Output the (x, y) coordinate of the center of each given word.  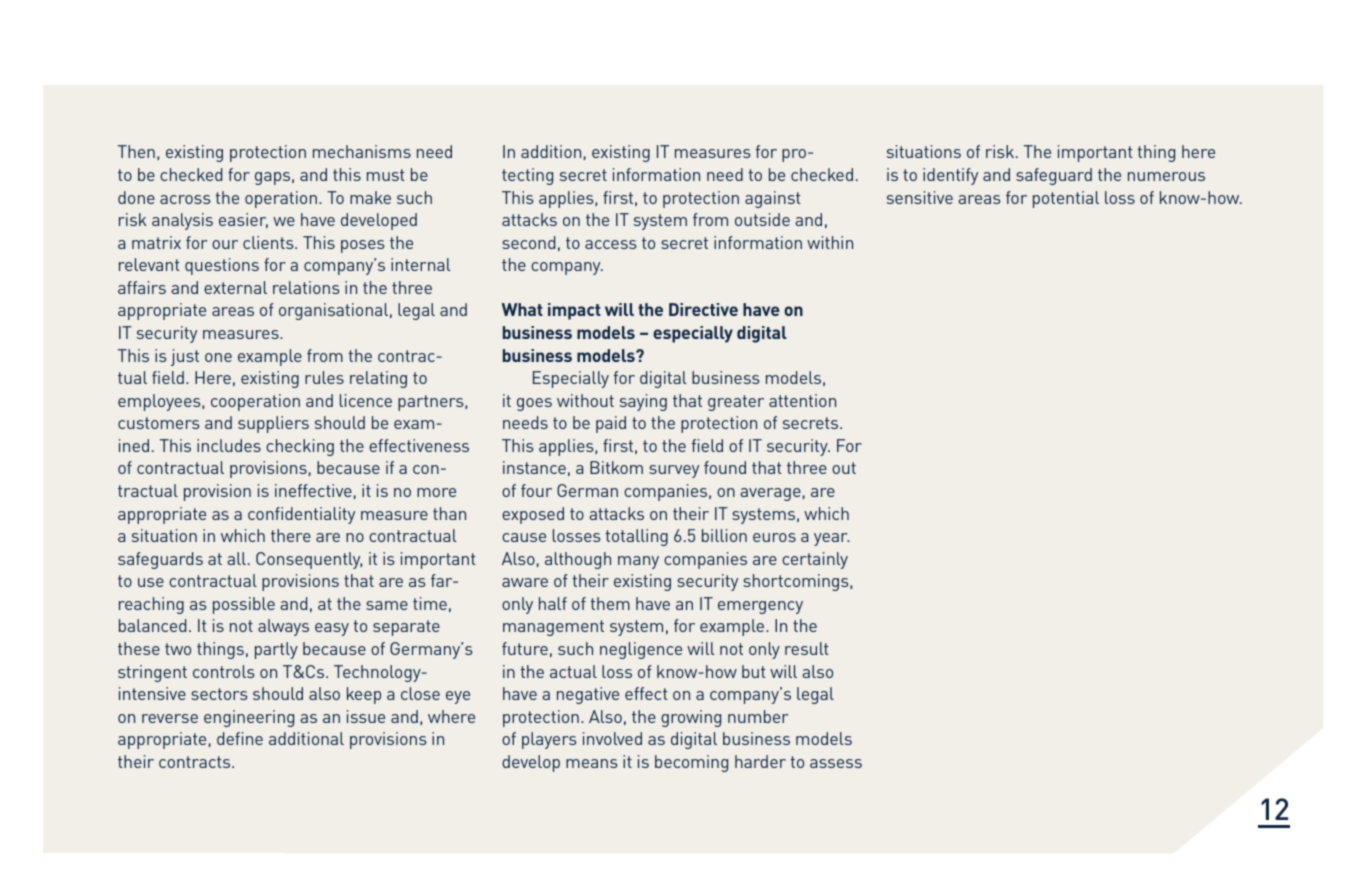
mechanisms (362, 151)
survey (674, 471)
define (240, 738)
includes (229, 445)
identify (950, 176)
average (770, 494)
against (773, 199)
